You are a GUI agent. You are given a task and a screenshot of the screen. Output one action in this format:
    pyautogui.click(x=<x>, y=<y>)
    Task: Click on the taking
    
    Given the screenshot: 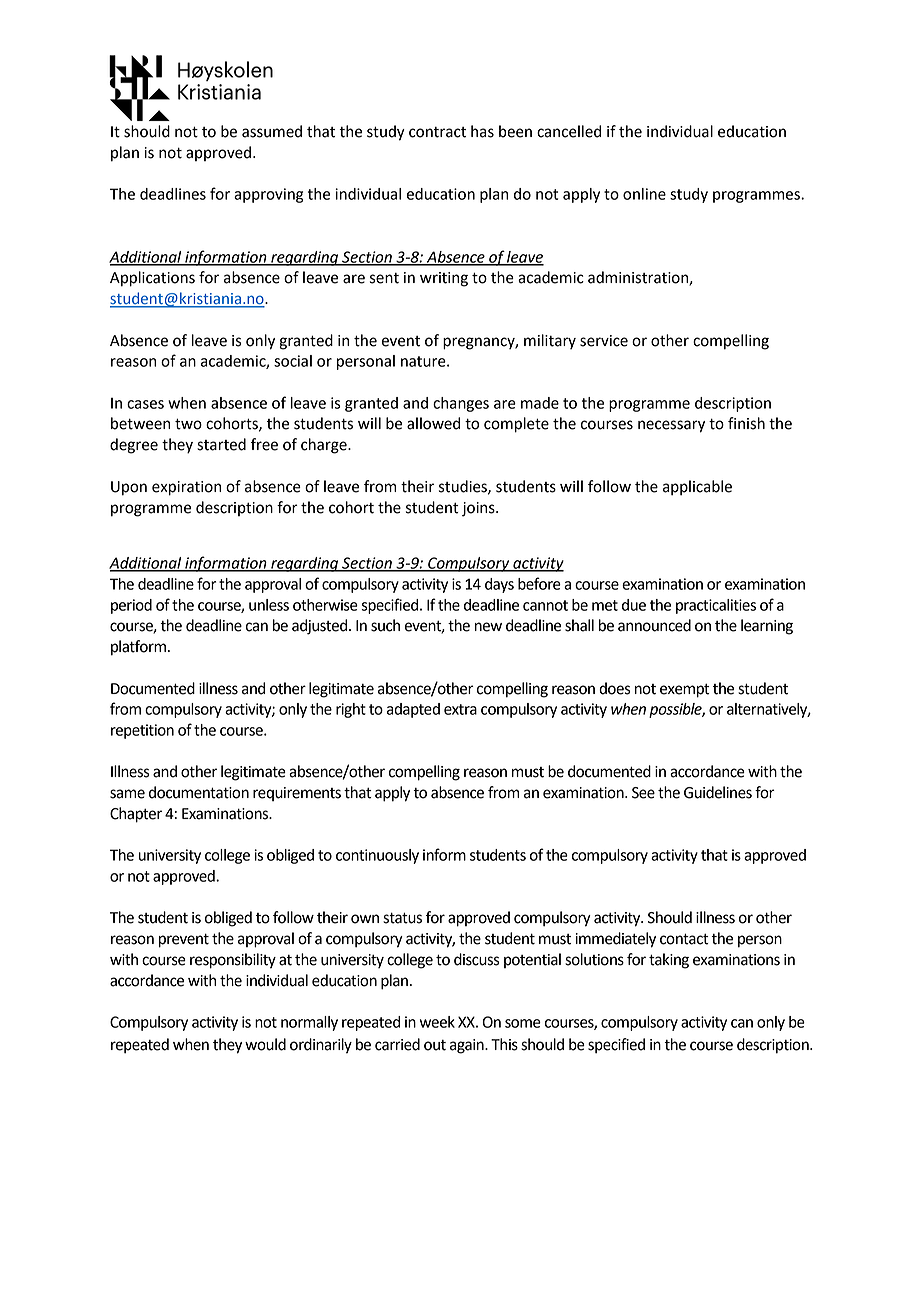 What is the action you would take?
    pyautogui.click(x=669, y=961)
